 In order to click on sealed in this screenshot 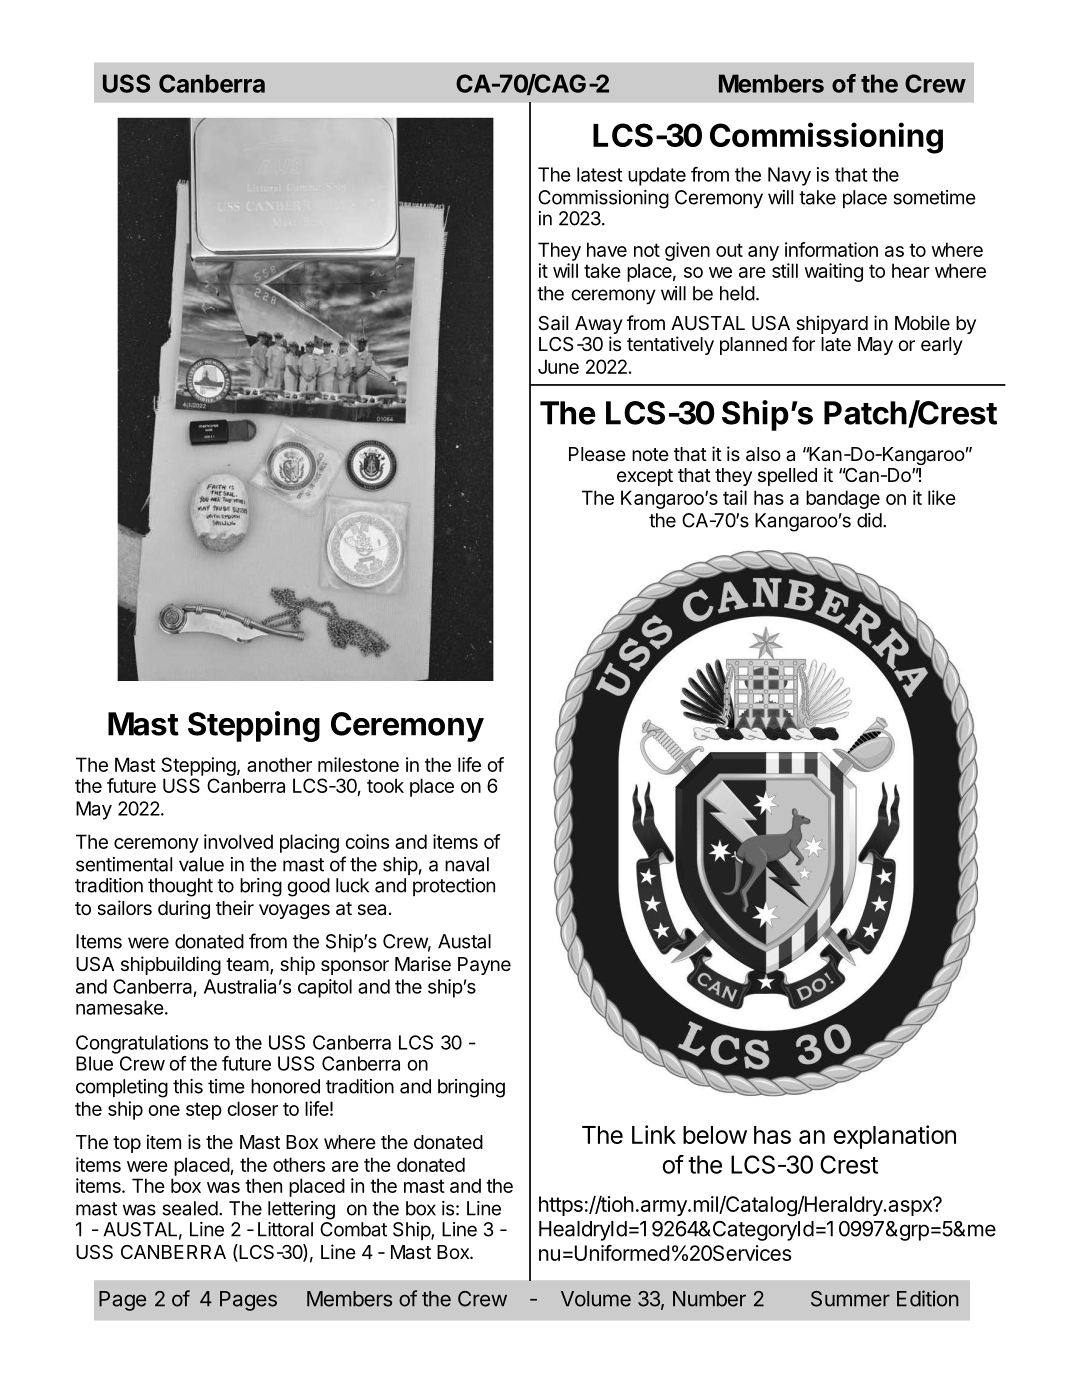, I will do `click(190, 1208)`.
